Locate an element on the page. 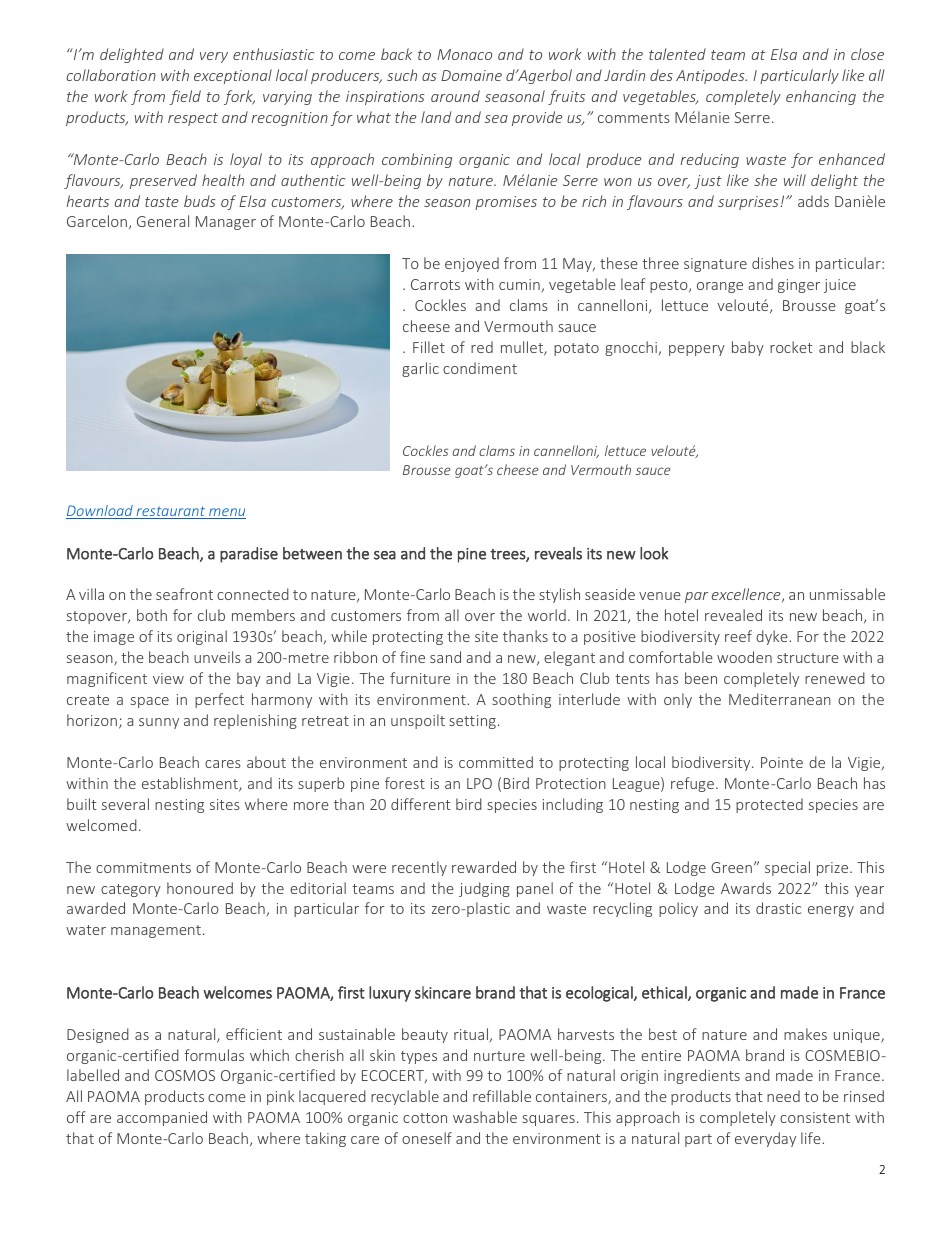  Domaine is located at coordinates (471, 75).
